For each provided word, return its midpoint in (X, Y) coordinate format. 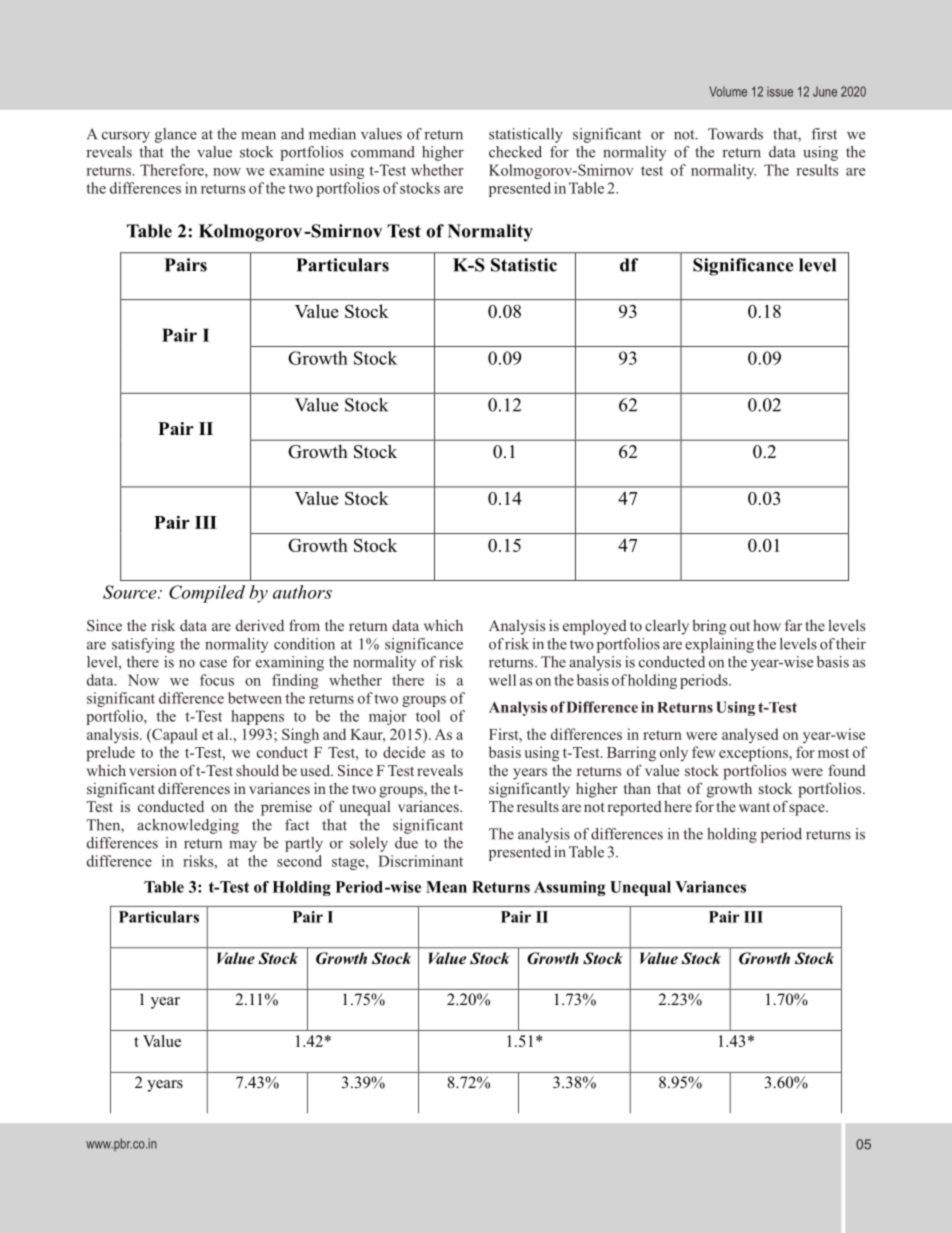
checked (515, 152)
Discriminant (420, 861)
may (243, 846)
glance (176, 135)
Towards (735, 134)
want (754, 807)
